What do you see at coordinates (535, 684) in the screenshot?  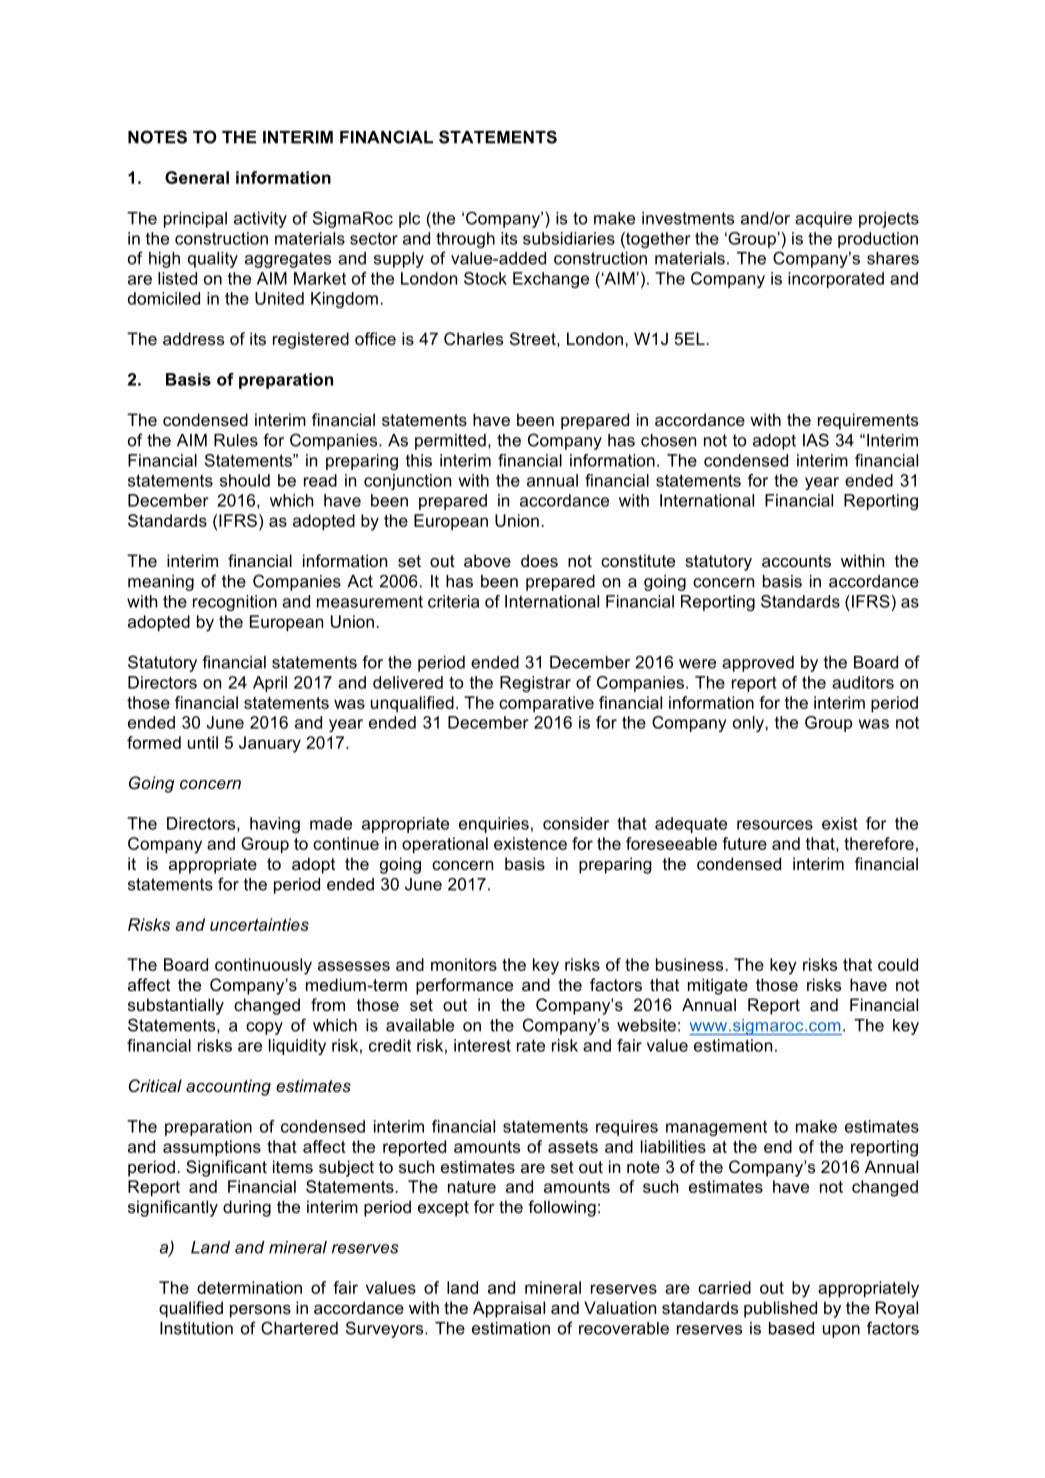 I see `Registrar` at bounding box center [535, 684].
